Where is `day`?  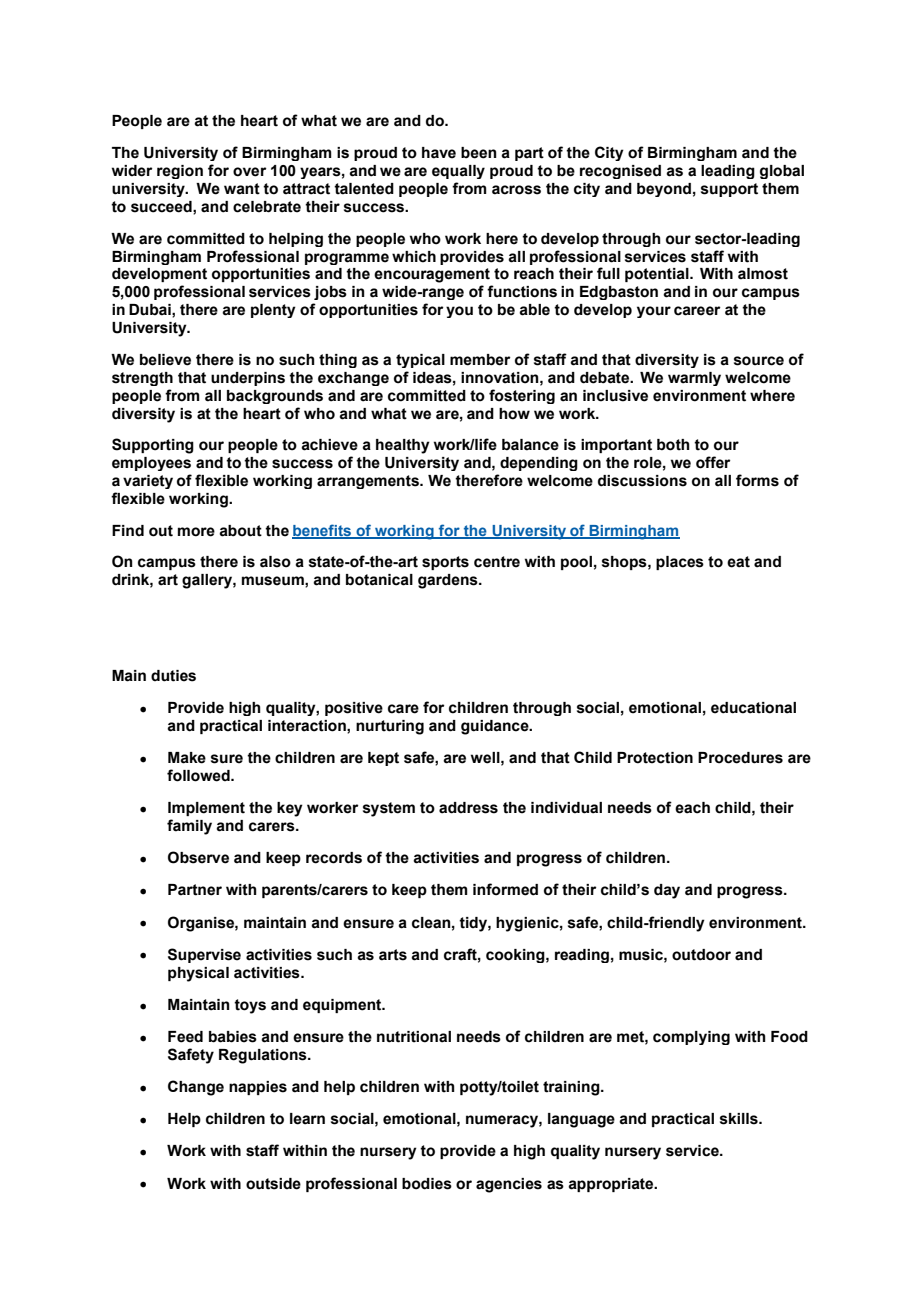
day is located at coordinates (667, 891).
